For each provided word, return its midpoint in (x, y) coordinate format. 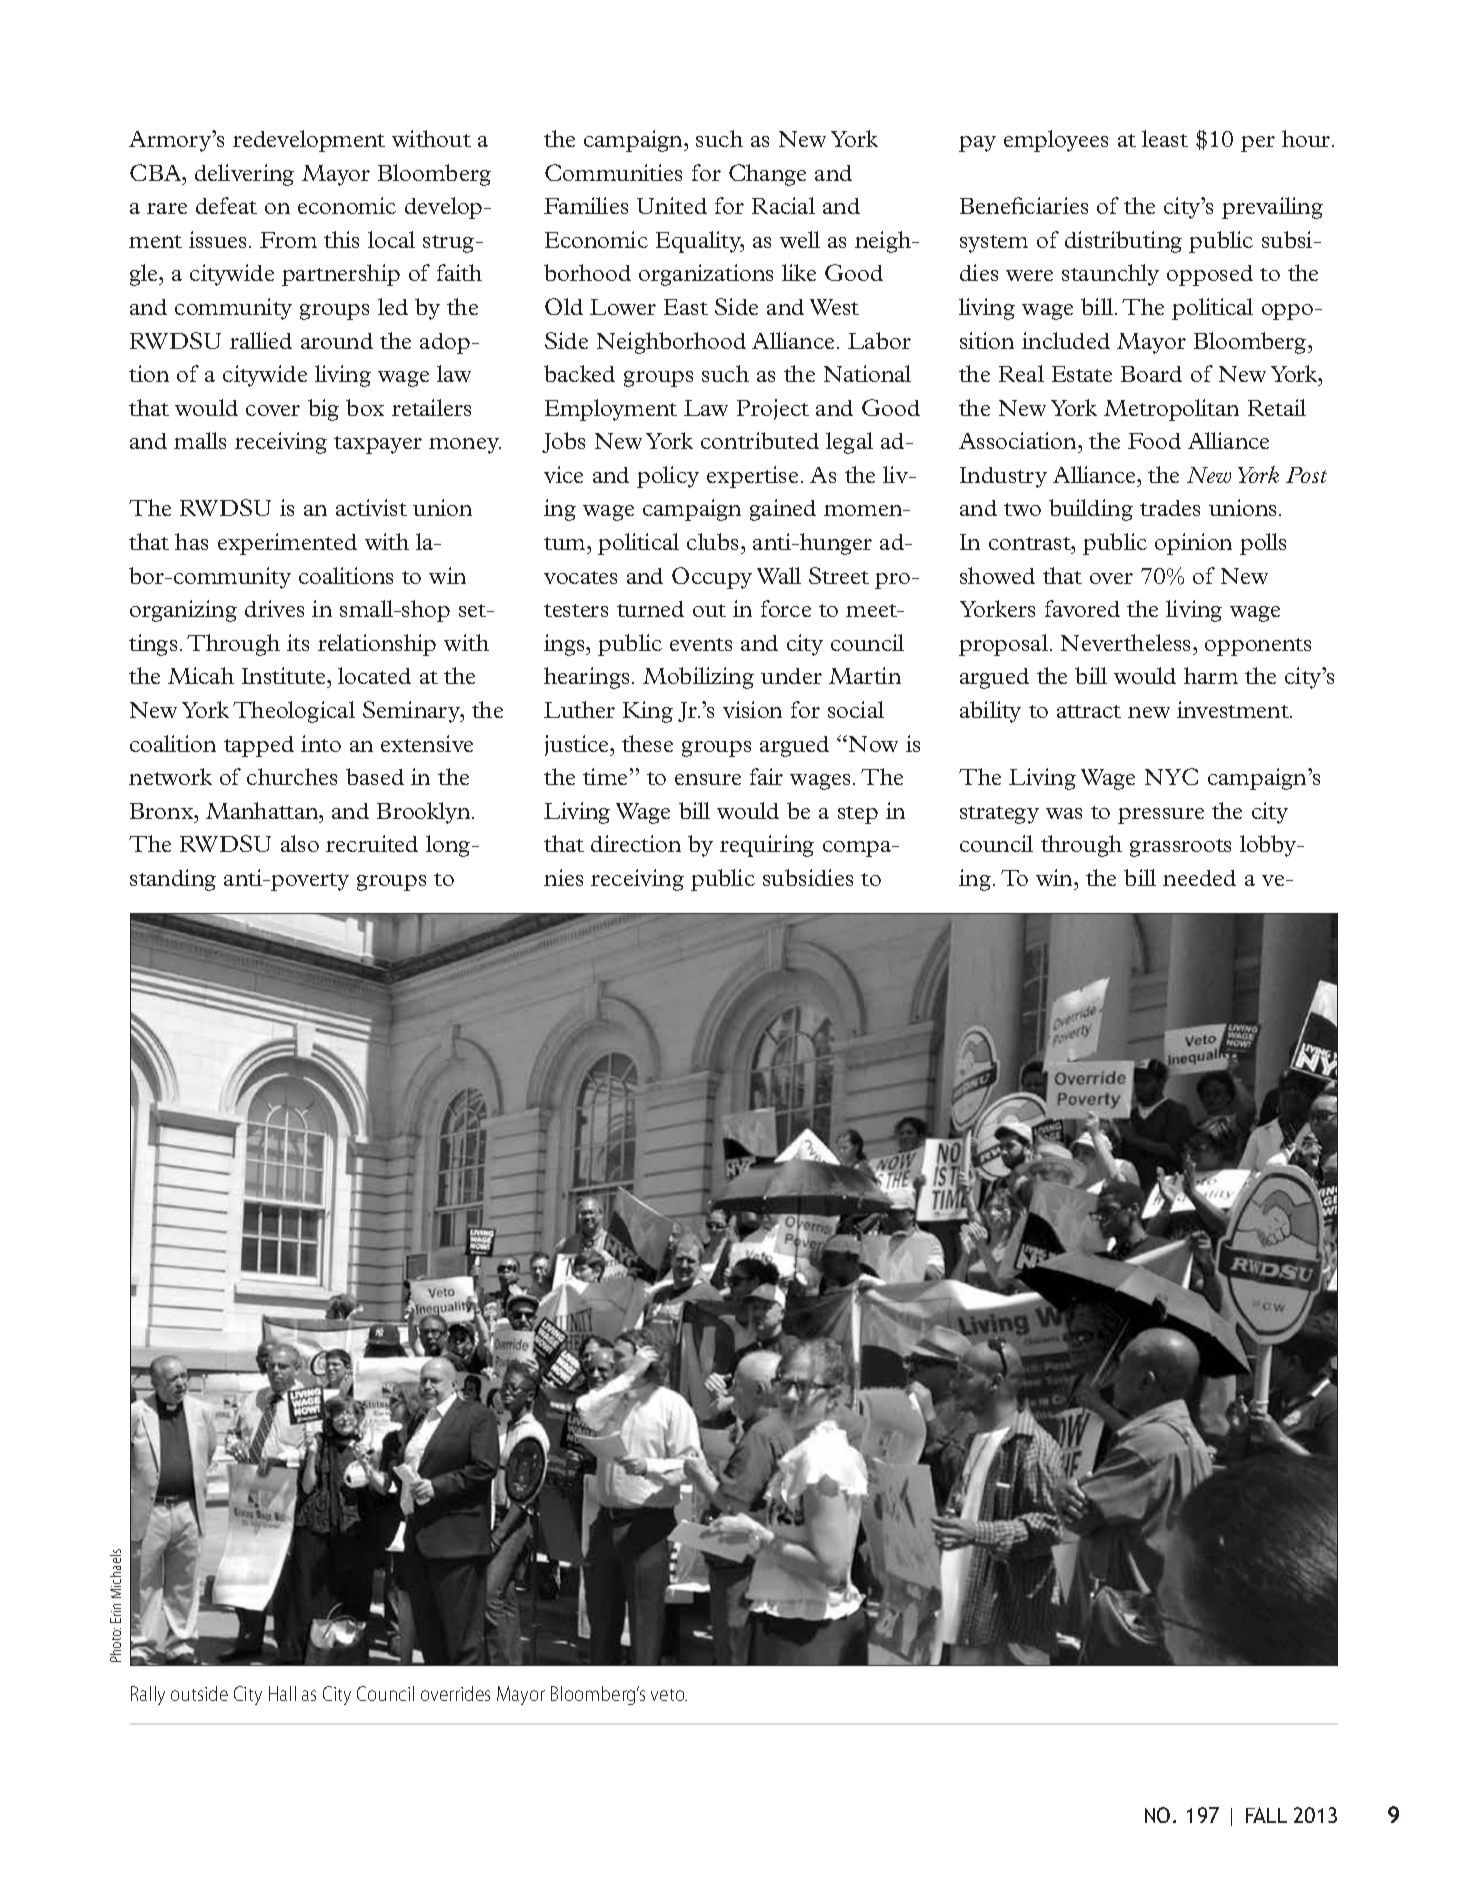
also (300, 843)
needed (1199, 878)
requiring (767, 846)
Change (767, 175)
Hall (282, 1693)
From (288, 240)
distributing (1123, 242)
